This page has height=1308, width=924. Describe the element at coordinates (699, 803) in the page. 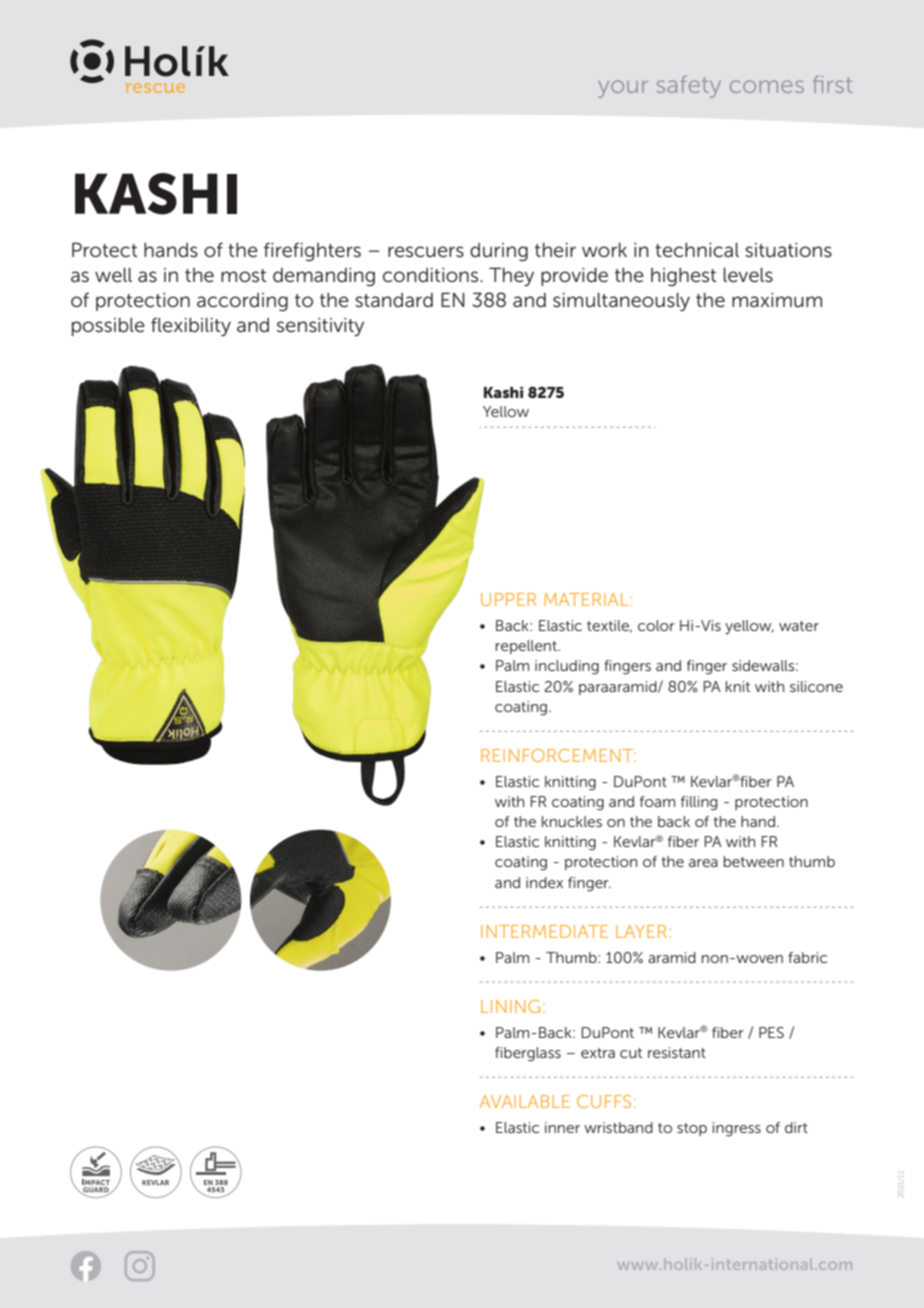

I see `filling` at that location.
